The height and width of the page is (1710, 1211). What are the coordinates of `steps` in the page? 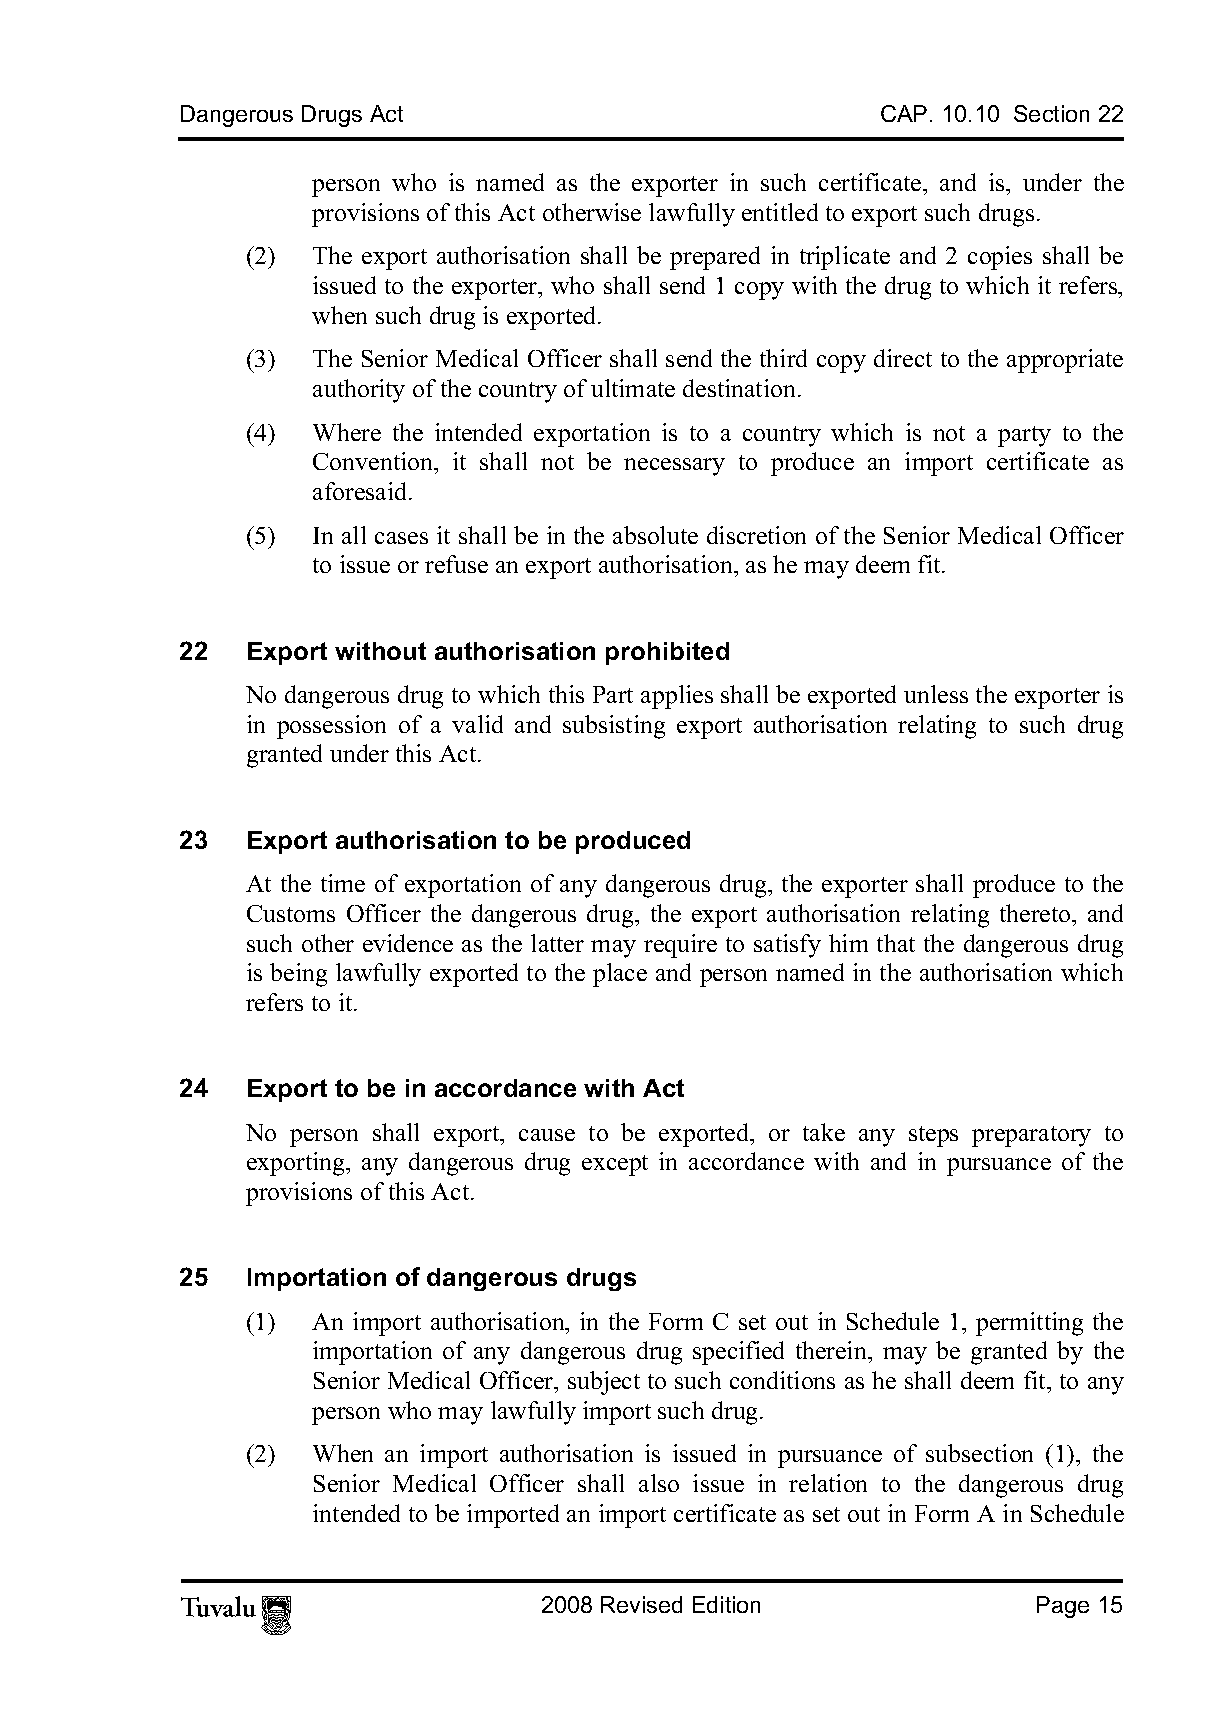 It's located at (933, 1136).
